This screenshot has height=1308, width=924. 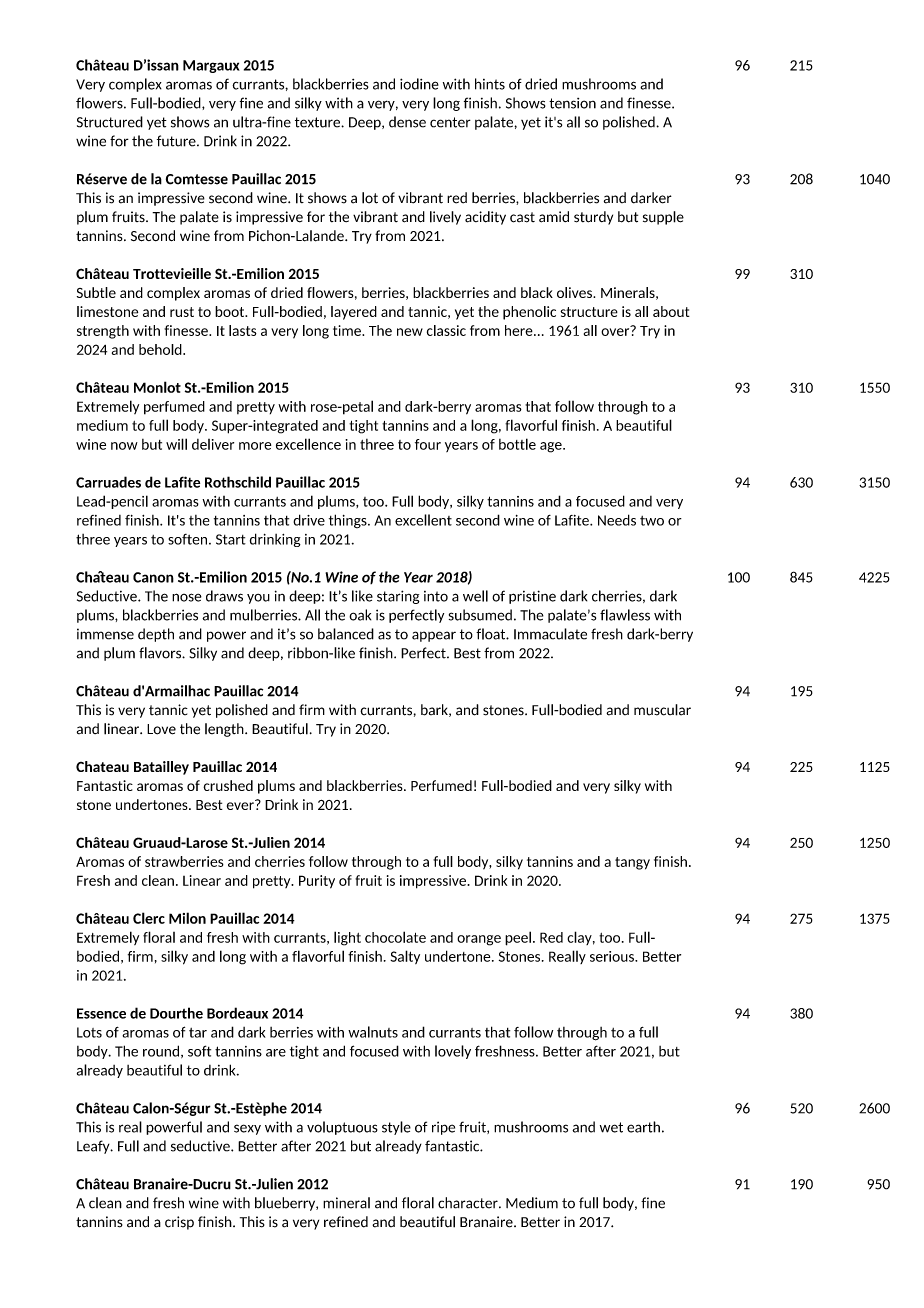 What do you see at coordinates (662, 710) in the screenshot?
I see `muscular` at bounding box center [662, 710].
